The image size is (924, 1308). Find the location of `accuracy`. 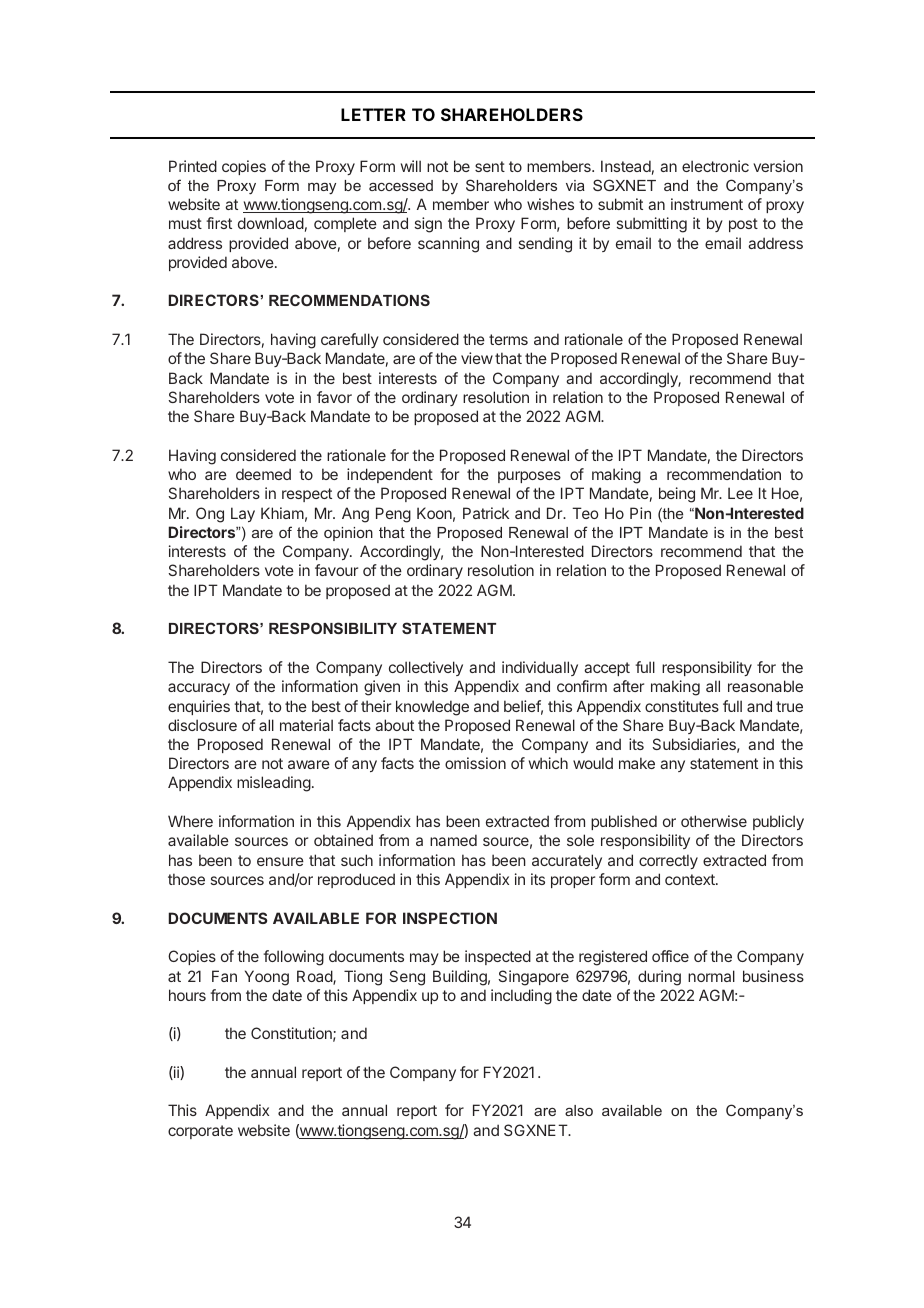

accuracy is located at coordinates (199, 689).
